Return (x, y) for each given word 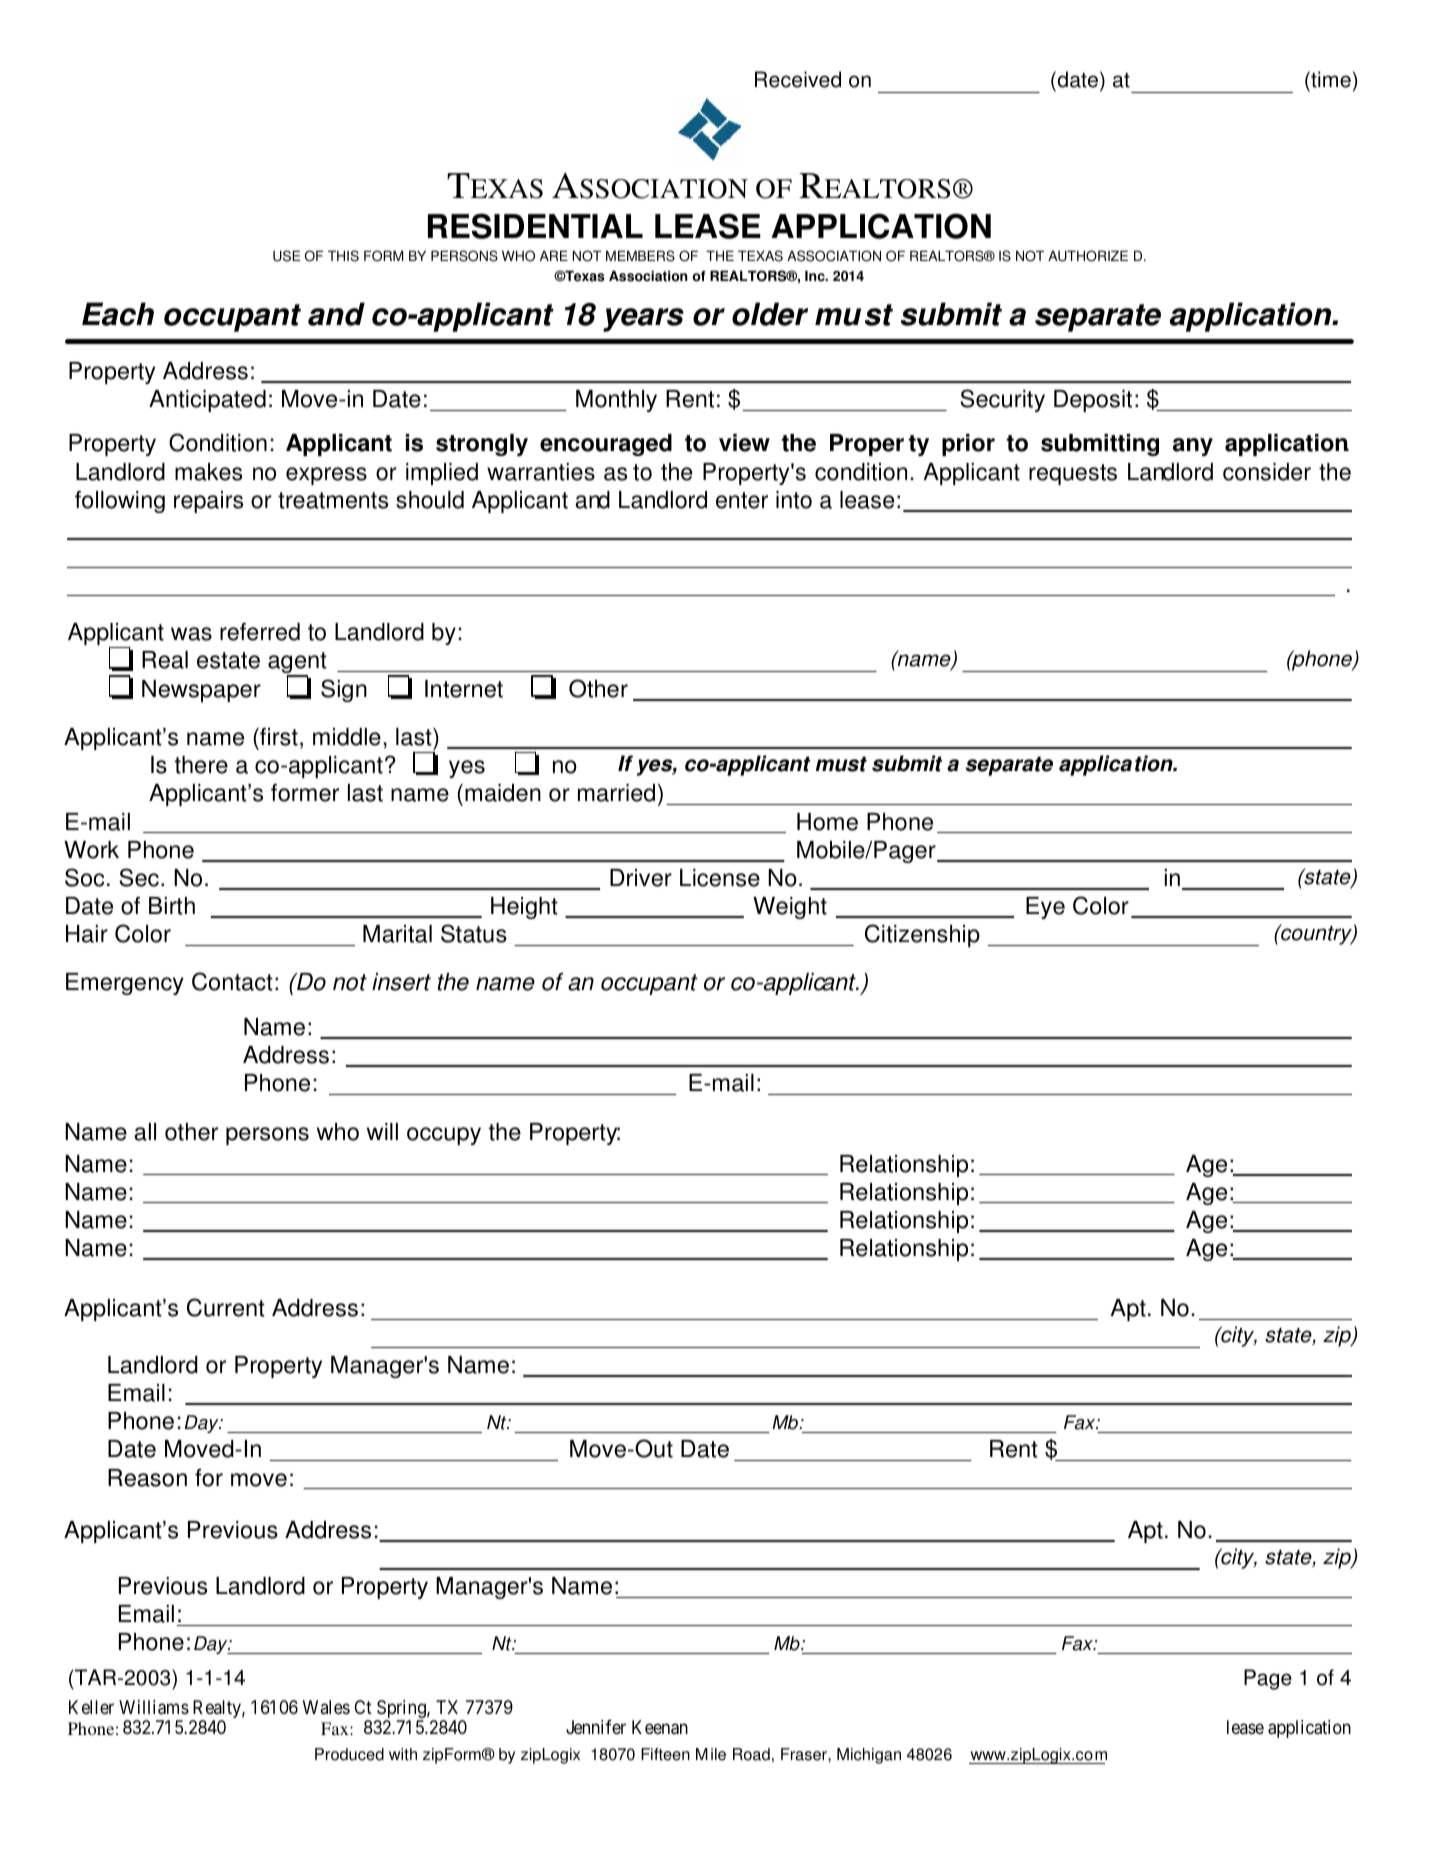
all (145, 1132)
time (1330, 81)
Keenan (660, 1727)
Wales (326, 1707)
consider (1267, 472)
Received (798, 79)
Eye (1045, 908)
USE (286, 256)
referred (260, 632)
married (616, 793)
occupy (444, 1136)
